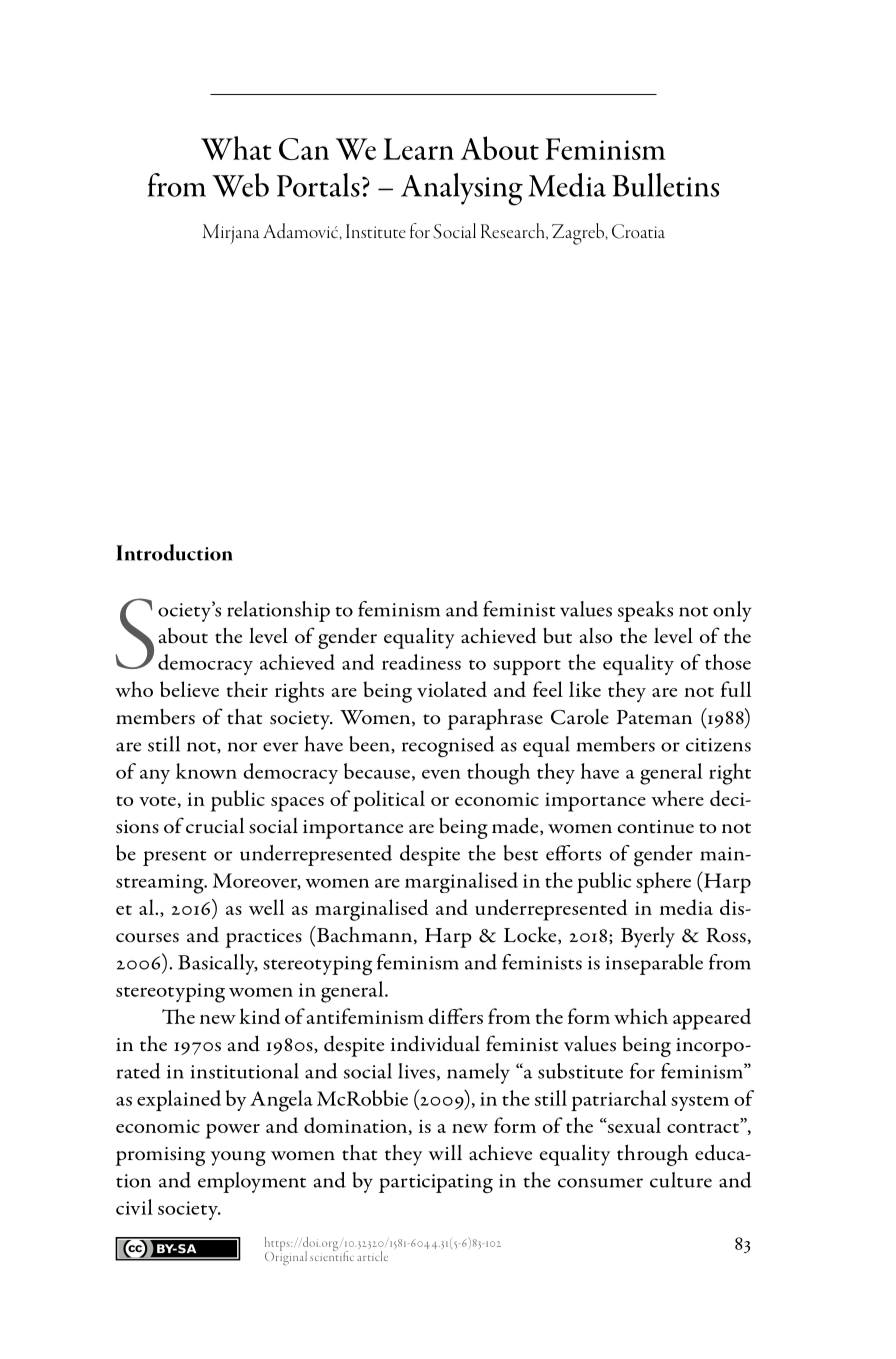  I want to click on believe, so click(189, 689).
